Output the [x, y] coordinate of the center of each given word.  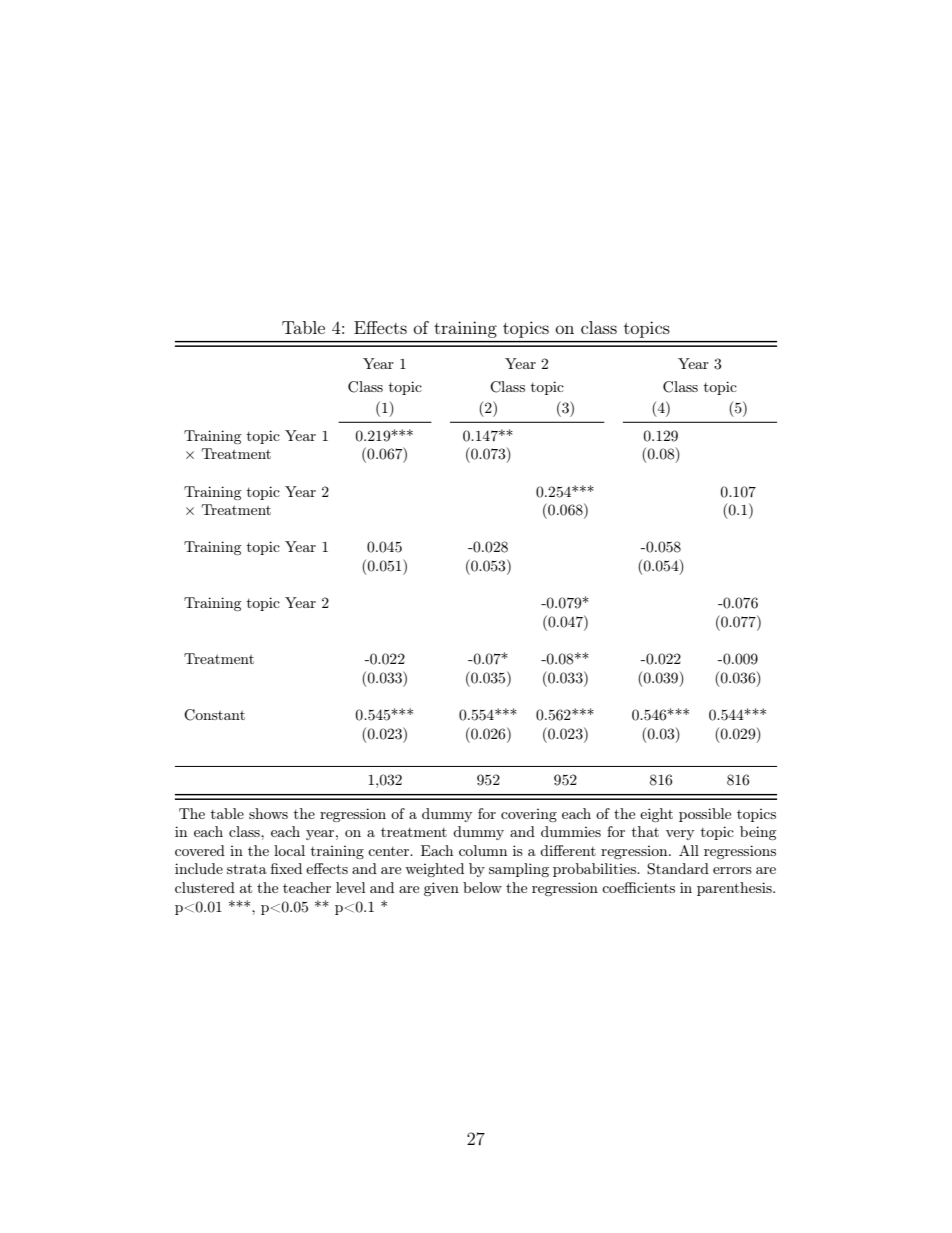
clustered [205, 887]
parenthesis [735, 889]
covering [529, 815]
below [482, 887]
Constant [214, 715]
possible [705, 815]
